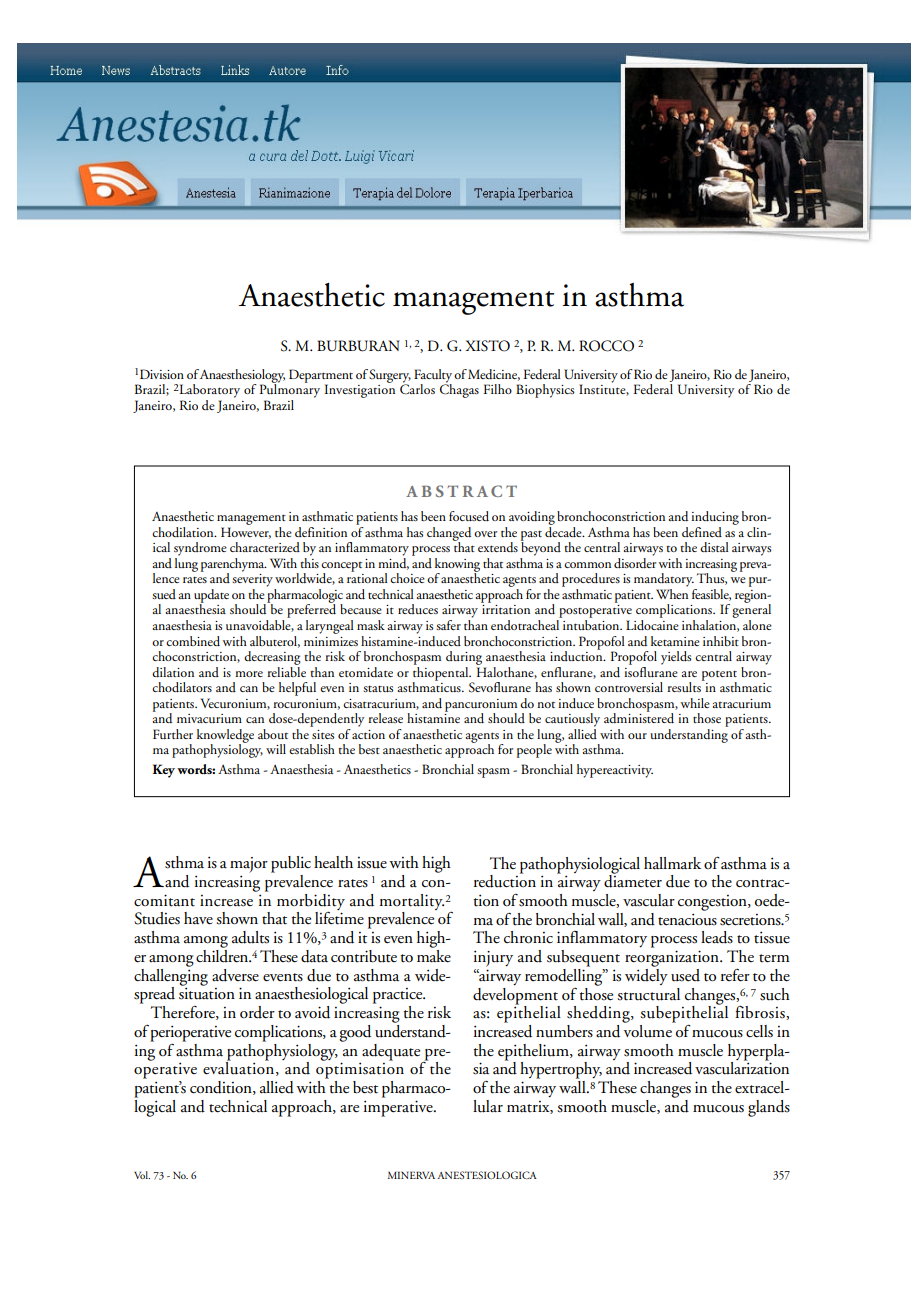  Describe the element at coordinates (211, 597) in the screenshot. I see `update` at that location.
